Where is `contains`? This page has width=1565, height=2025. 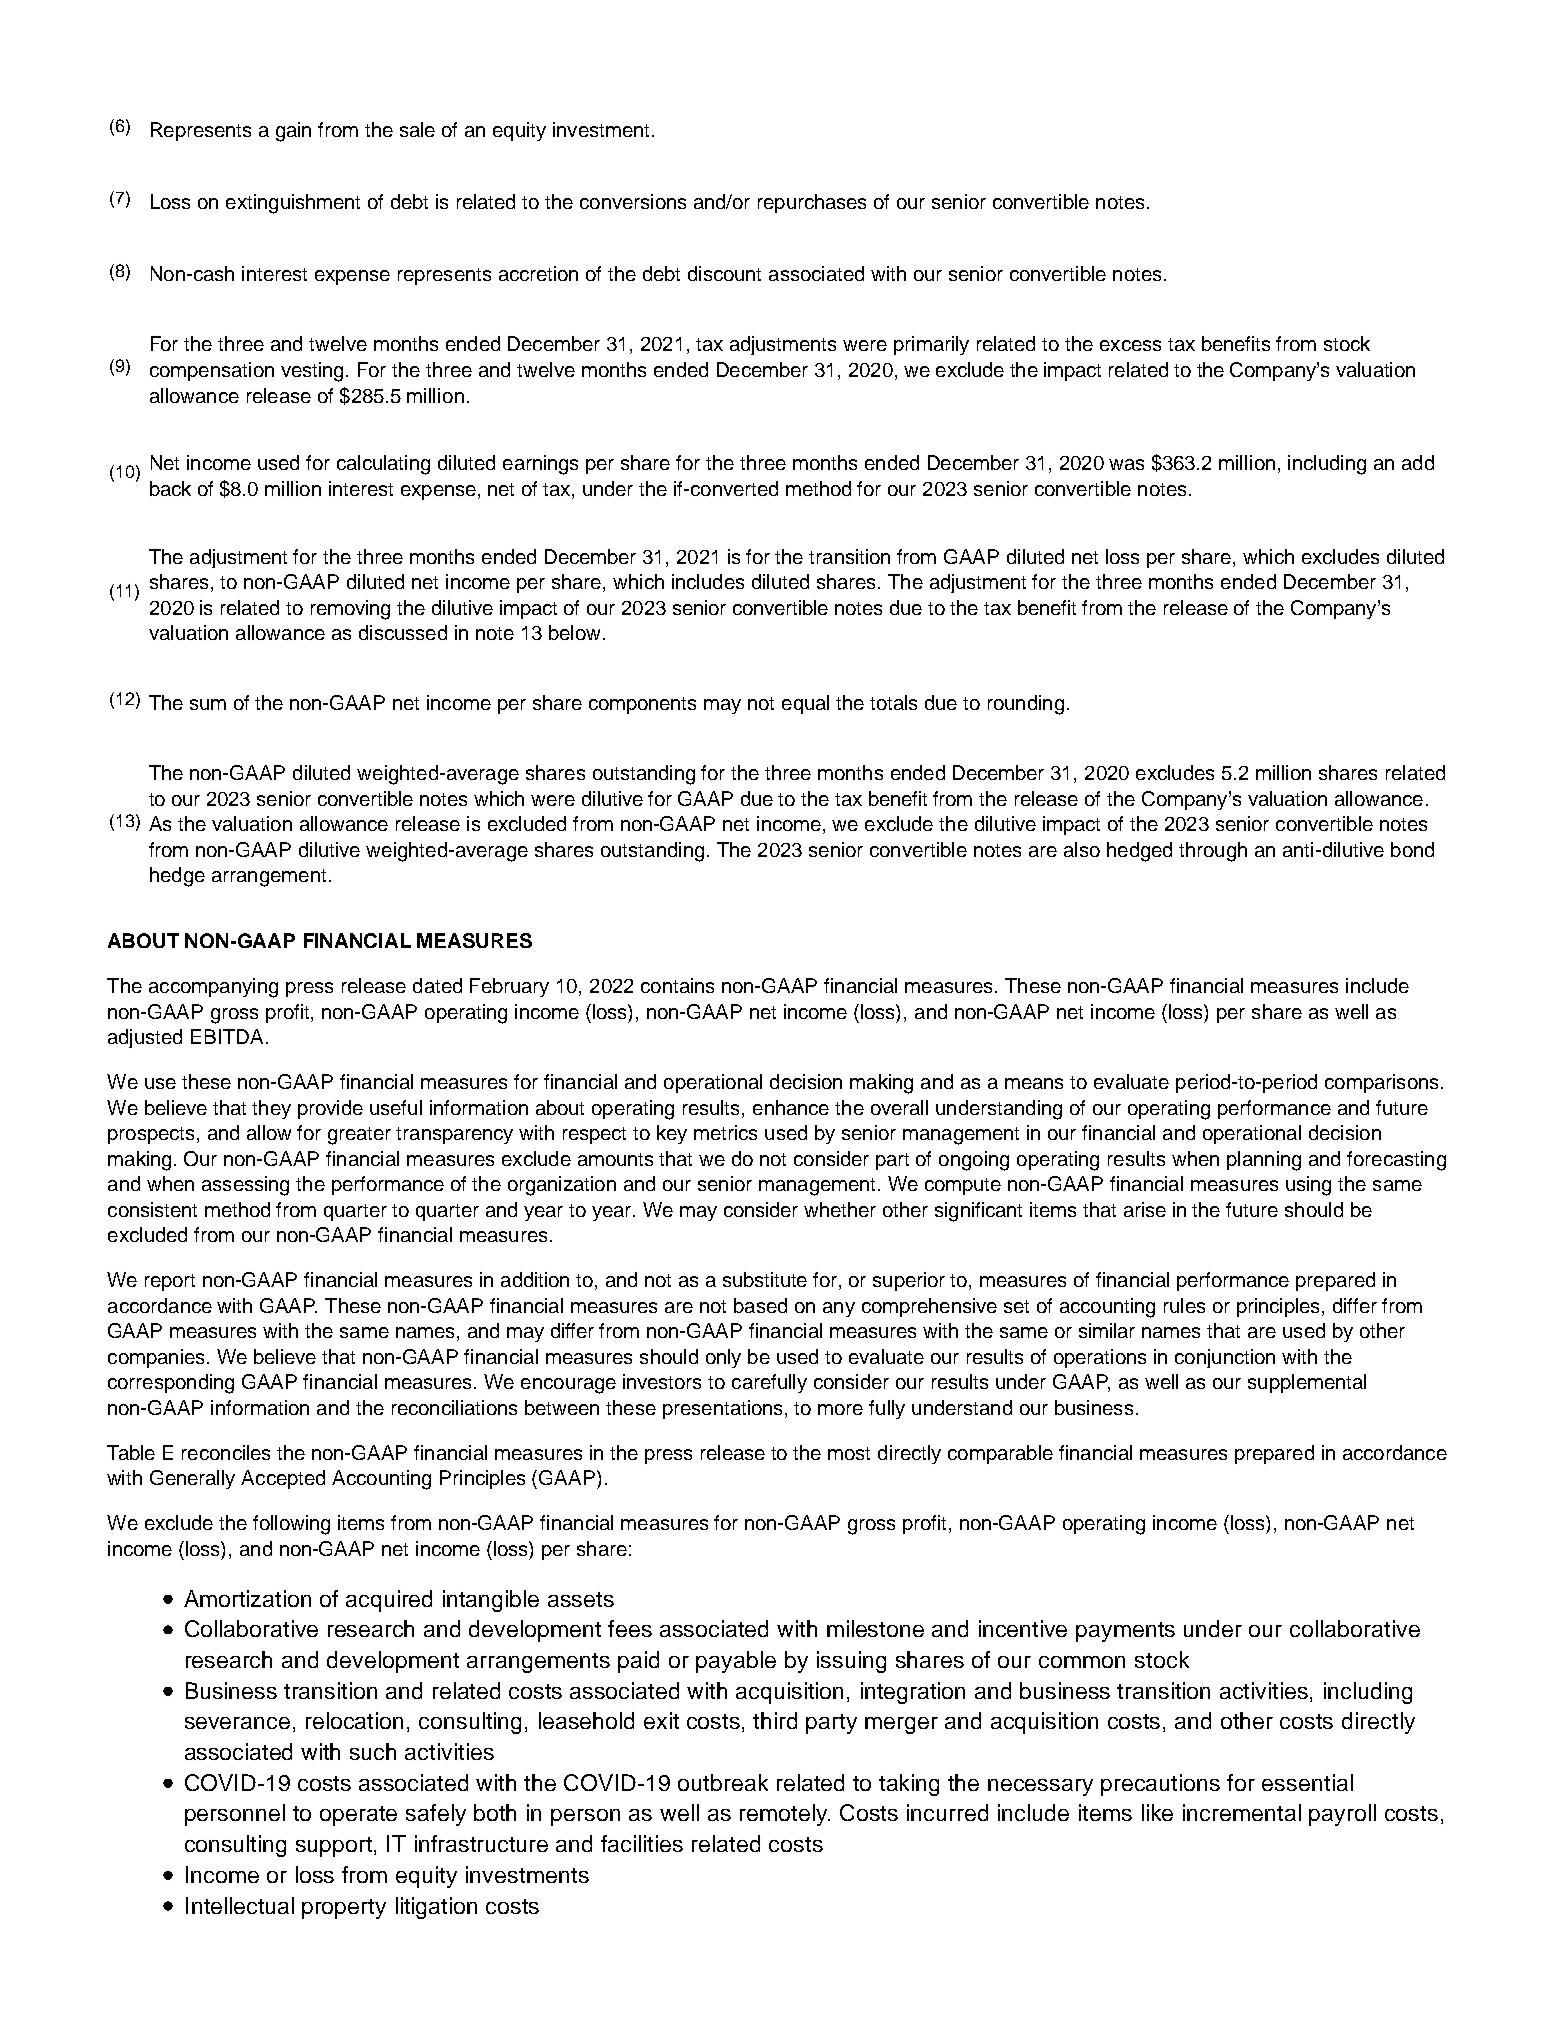 contains is located at coordinates (677, 985).
